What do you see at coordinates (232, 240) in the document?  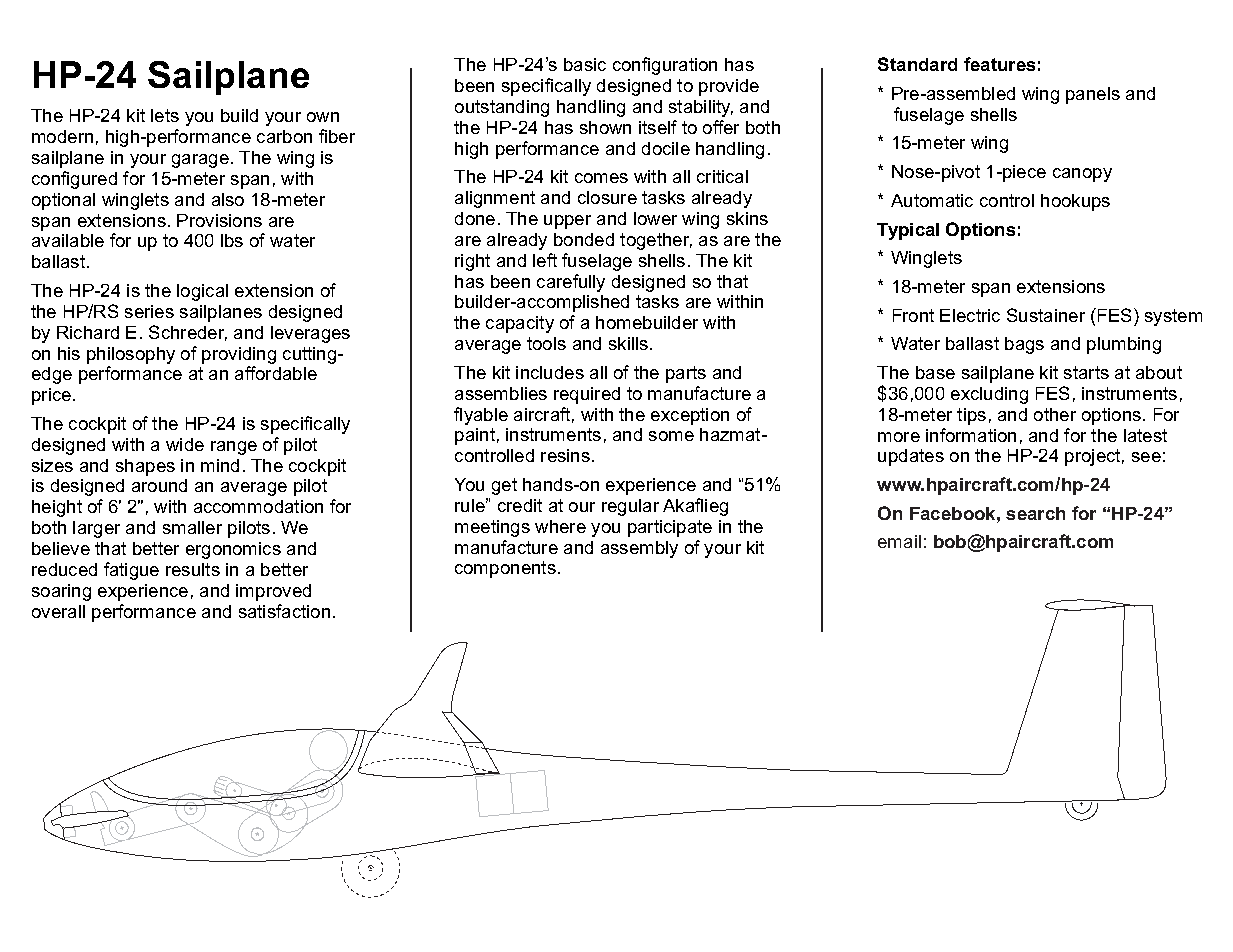 I see `lbs` at bounding box center [232, 240].
